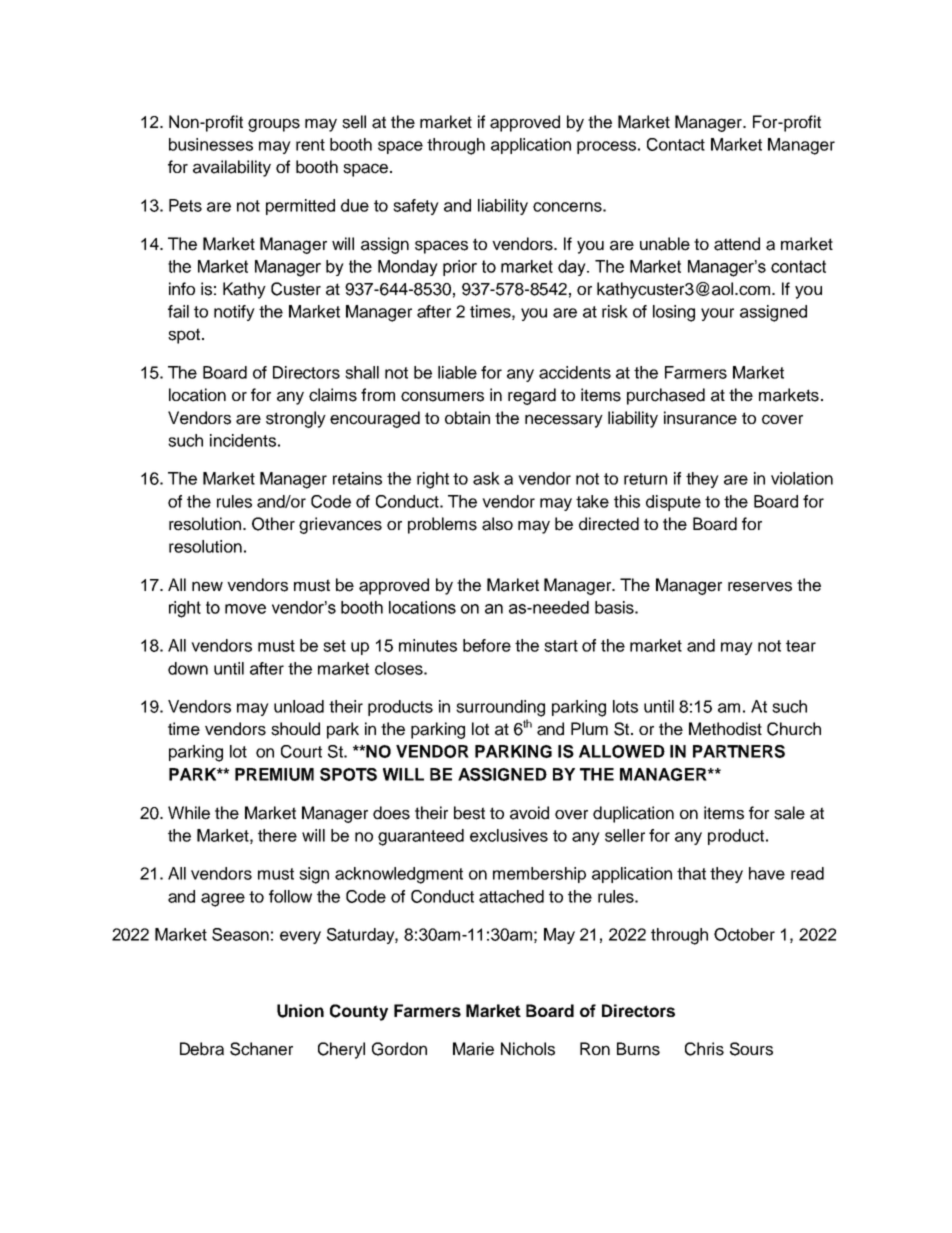 The image size is (952, 1233). What do you see at coordinates (300, 1011) in the document?
I see `Union` at bounding box center [300, 1011].
